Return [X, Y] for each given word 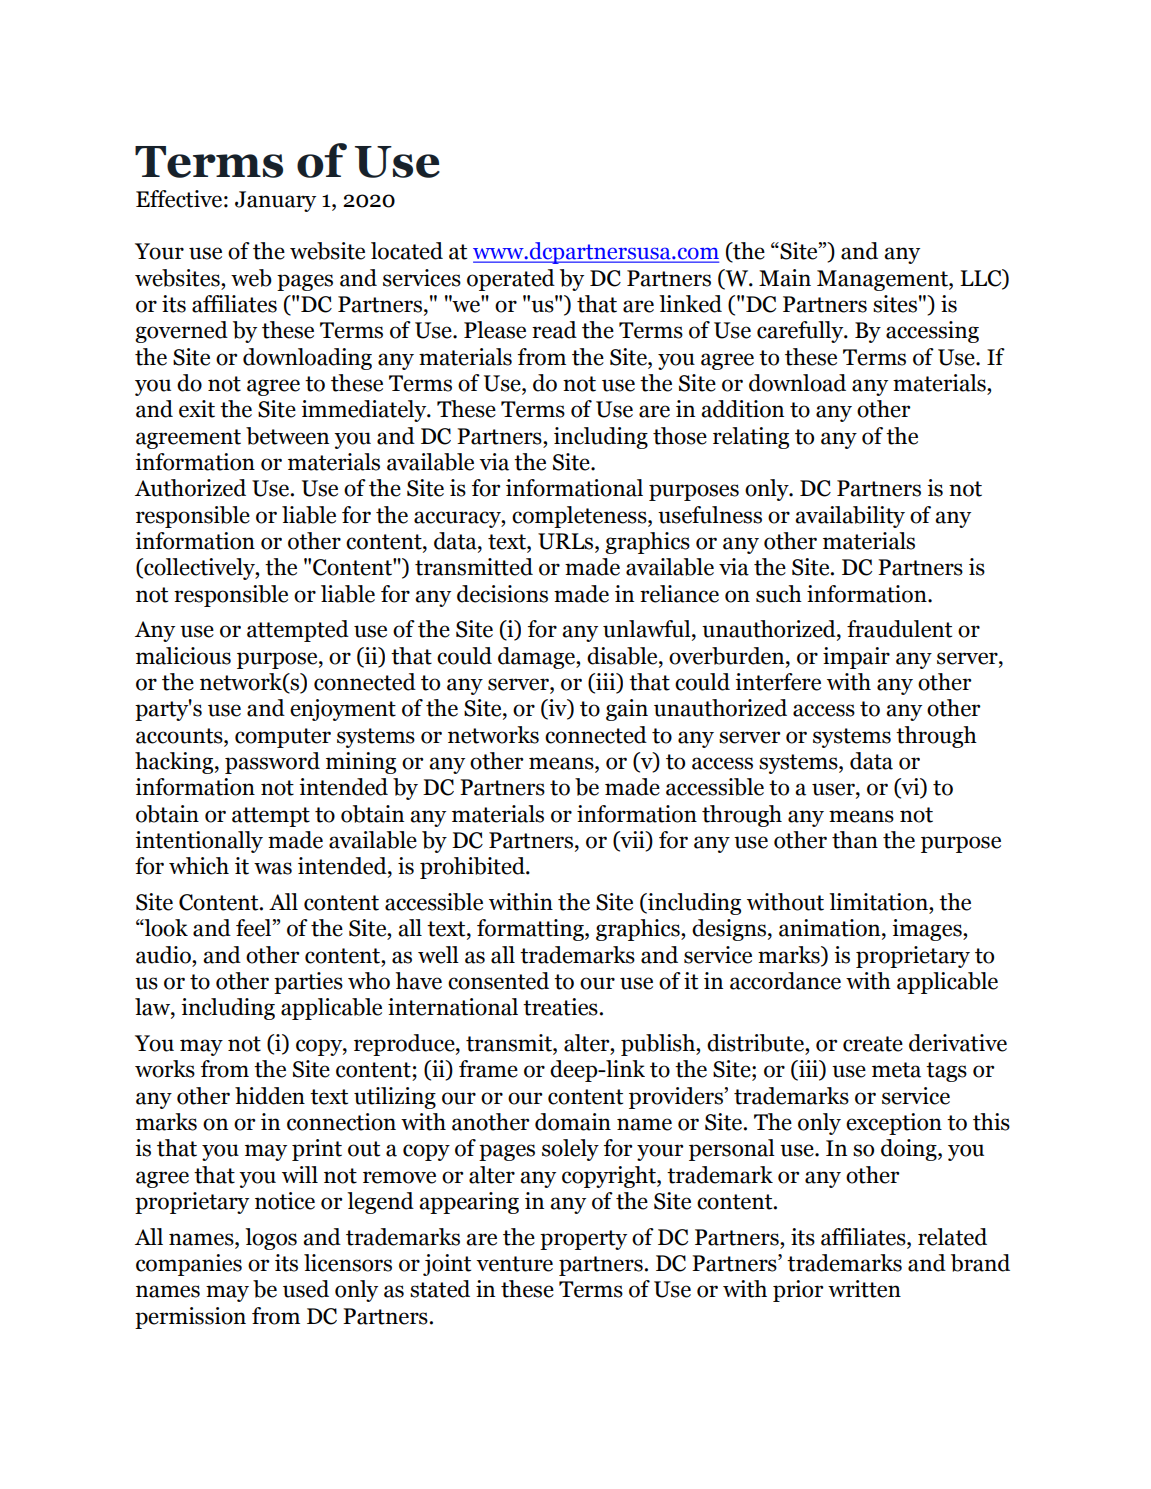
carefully [801, 332]
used [306, 1289]
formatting [531, 930]
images [928, 930]
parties [308, 983]
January [275, 201]
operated [511, 280]
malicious [183, 656]
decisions [502, 594]
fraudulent [899, 629]
